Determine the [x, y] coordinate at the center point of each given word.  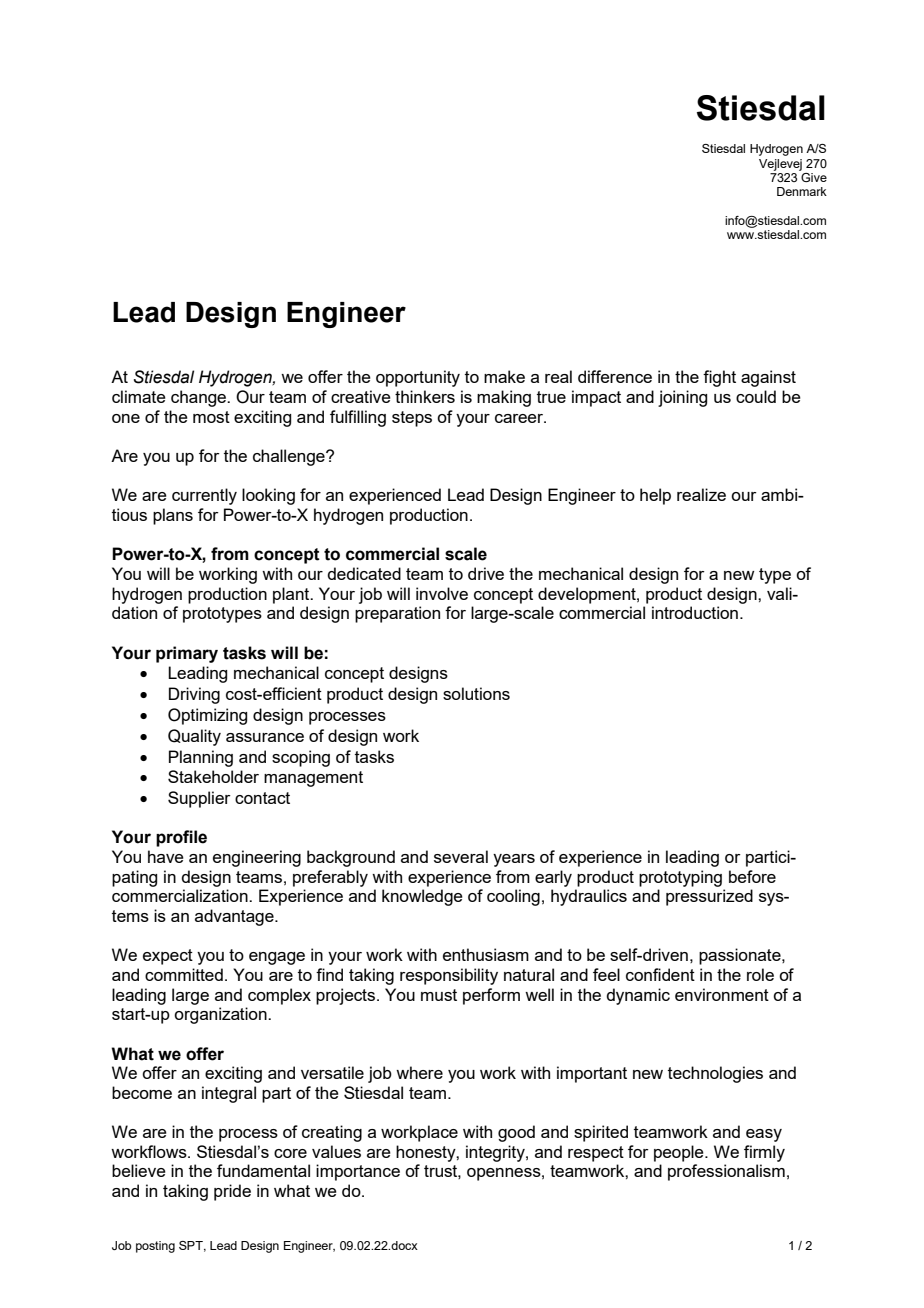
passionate [741, 956]
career [520, 418]
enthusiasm [486, 954]
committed [184, 974]
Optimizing [207, 716]
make [504, 376]
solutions [476, 693]
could [756, 396]
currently [204, 496]
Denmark [802, 191]
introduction [695, 612]
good [516, 1133]
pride [232, 1192]
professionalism [726, 1172]
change [200, 398]
